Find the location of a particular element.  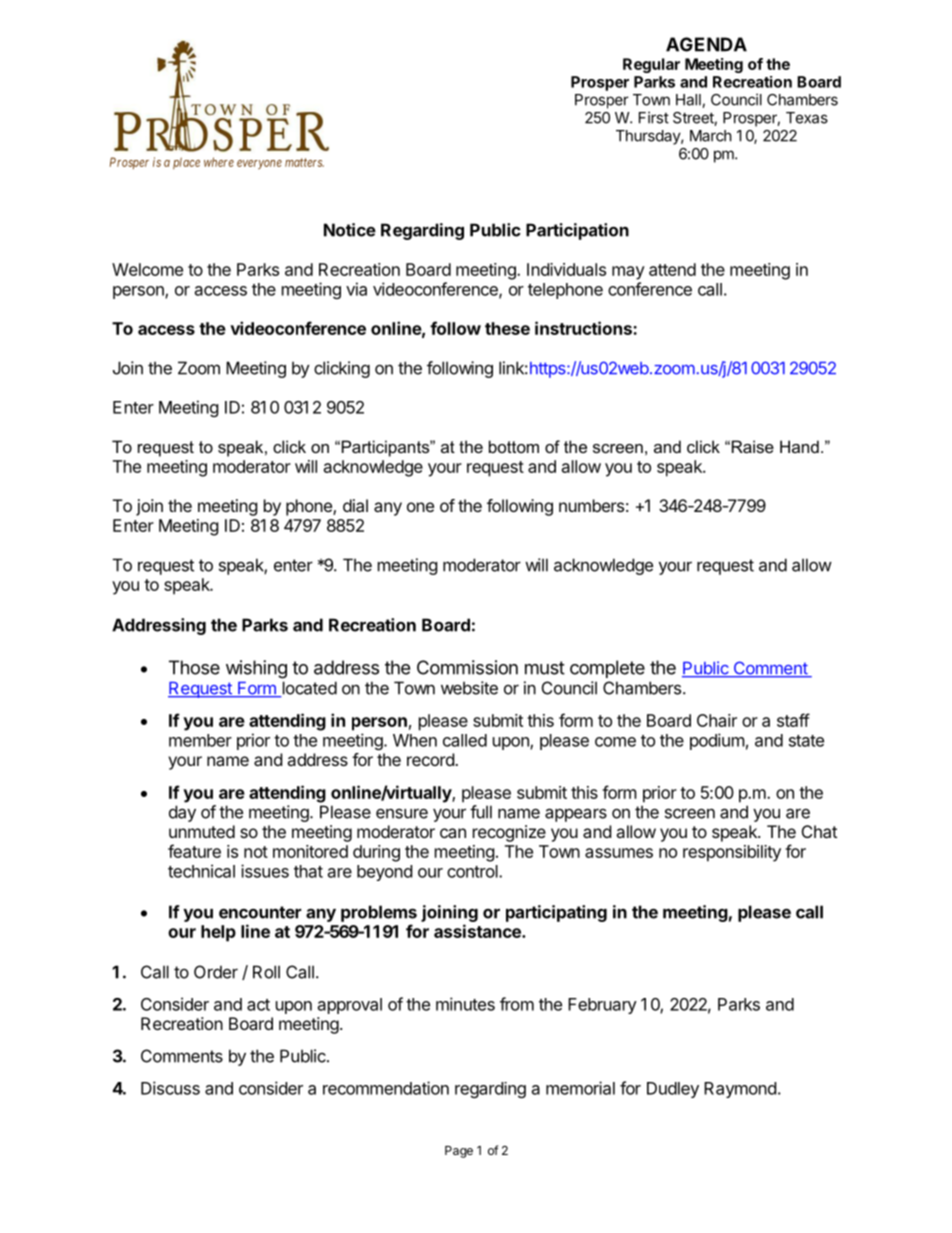

everyone is located at coordinates (259, 165).
